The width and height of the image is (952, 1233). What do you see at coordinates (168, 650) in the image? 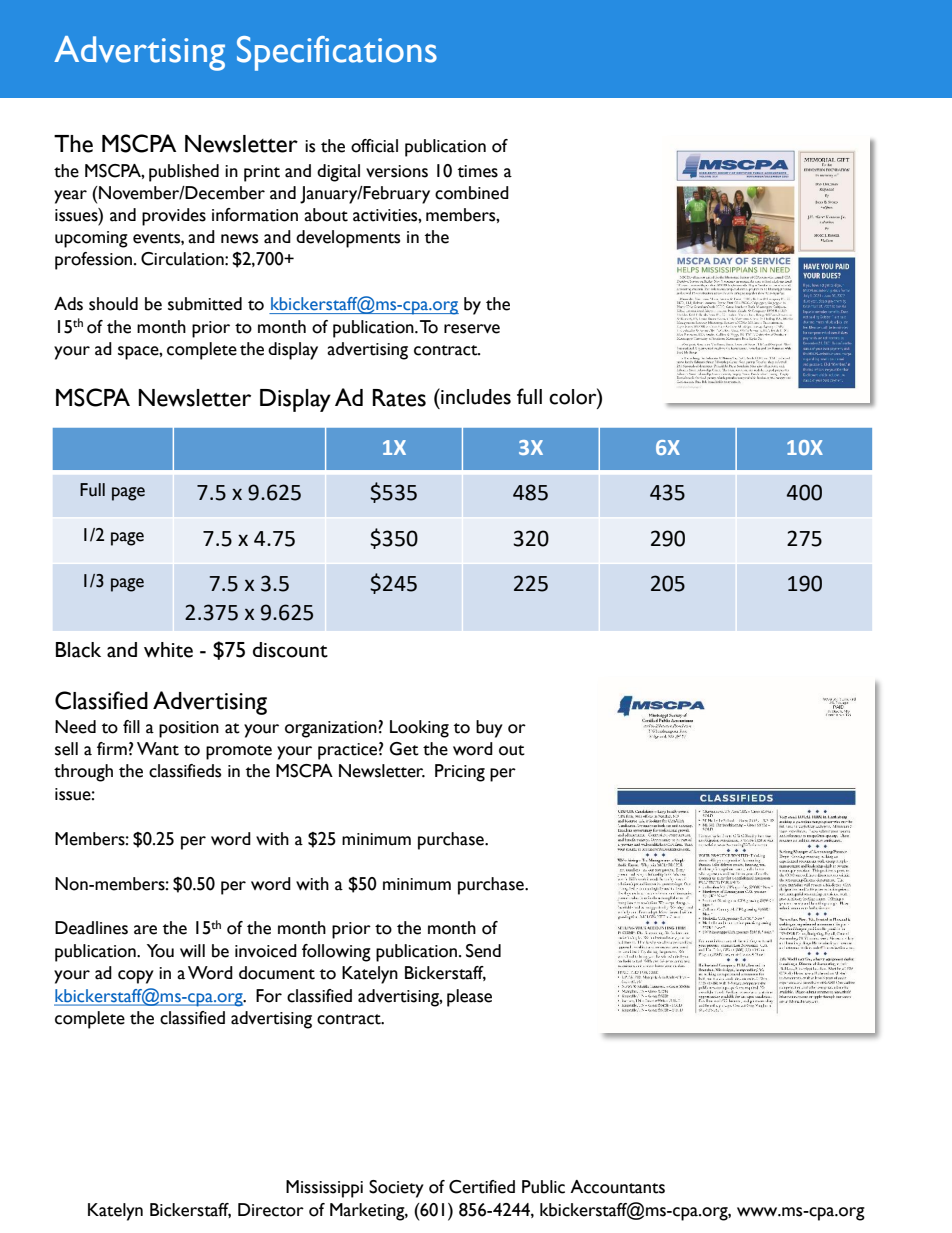
I see `white` at bounding box center [168, 650].
